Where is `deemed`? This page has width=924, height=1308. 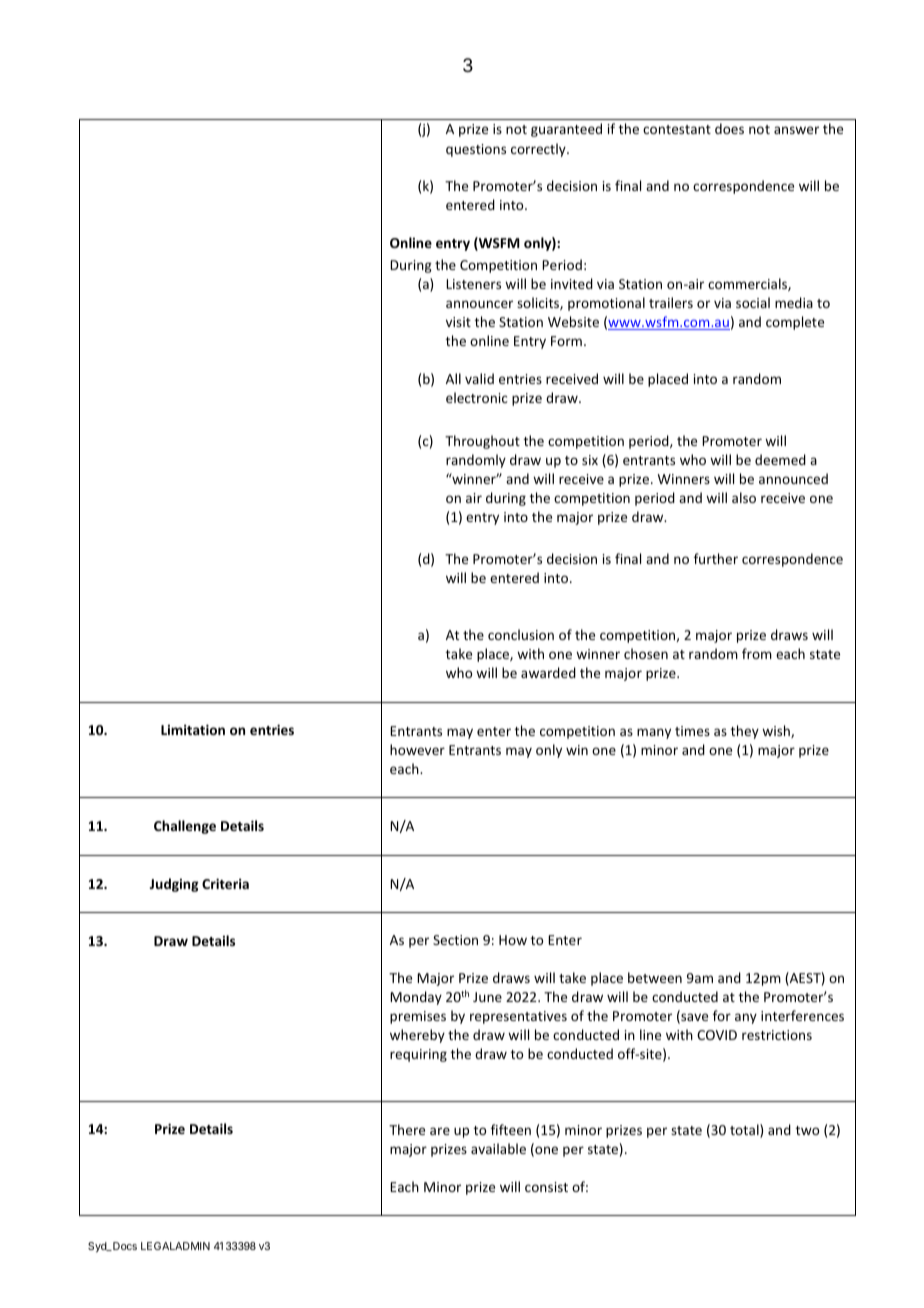
deemed is located at coordinates (780, 459).
